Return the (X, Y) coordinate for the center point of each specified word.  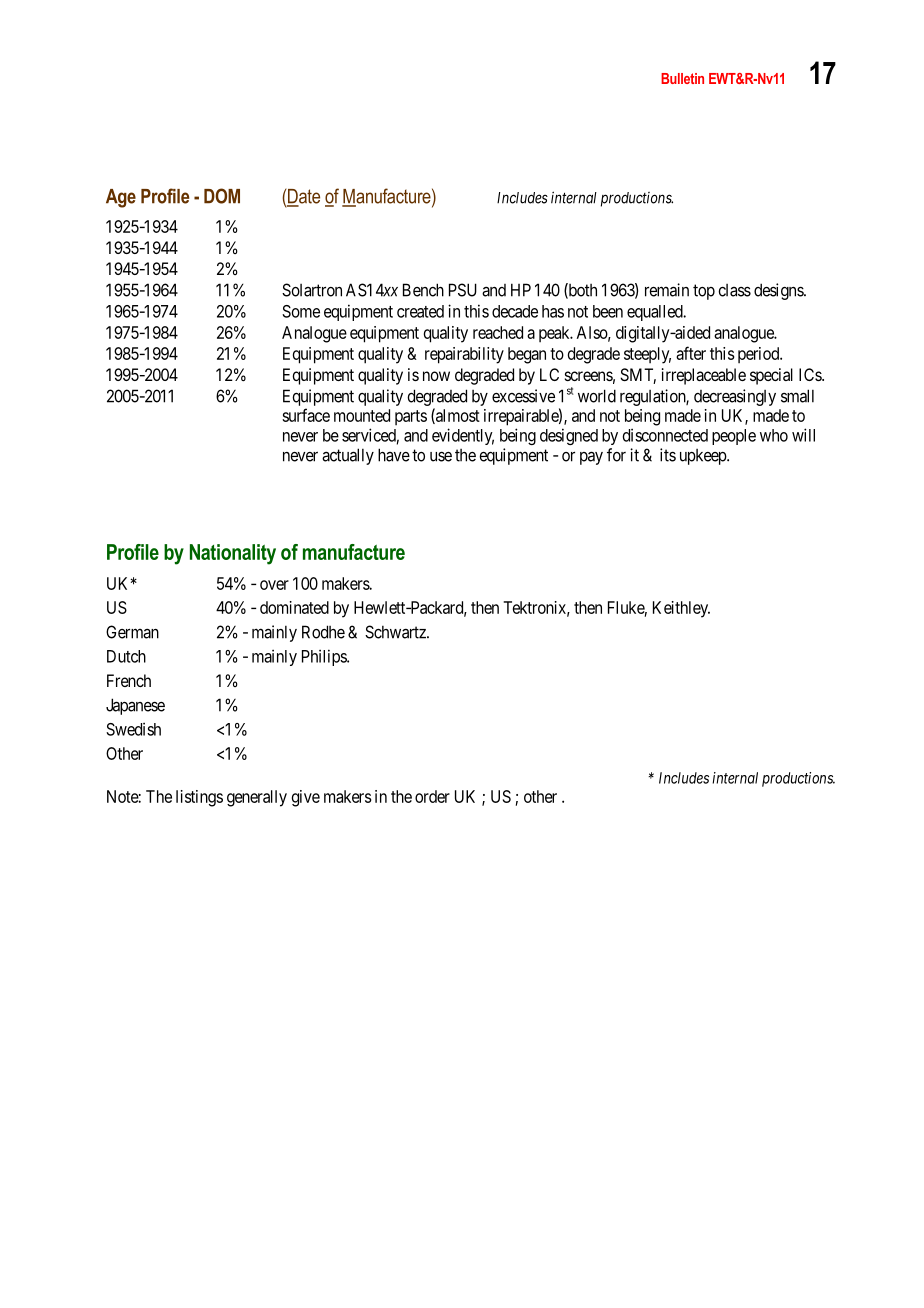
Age (121, 198)
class (734, 290)
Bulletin (682, 78)
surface (306, 415)
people (734, 437)
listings (199, 798)
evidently (463, 436)
